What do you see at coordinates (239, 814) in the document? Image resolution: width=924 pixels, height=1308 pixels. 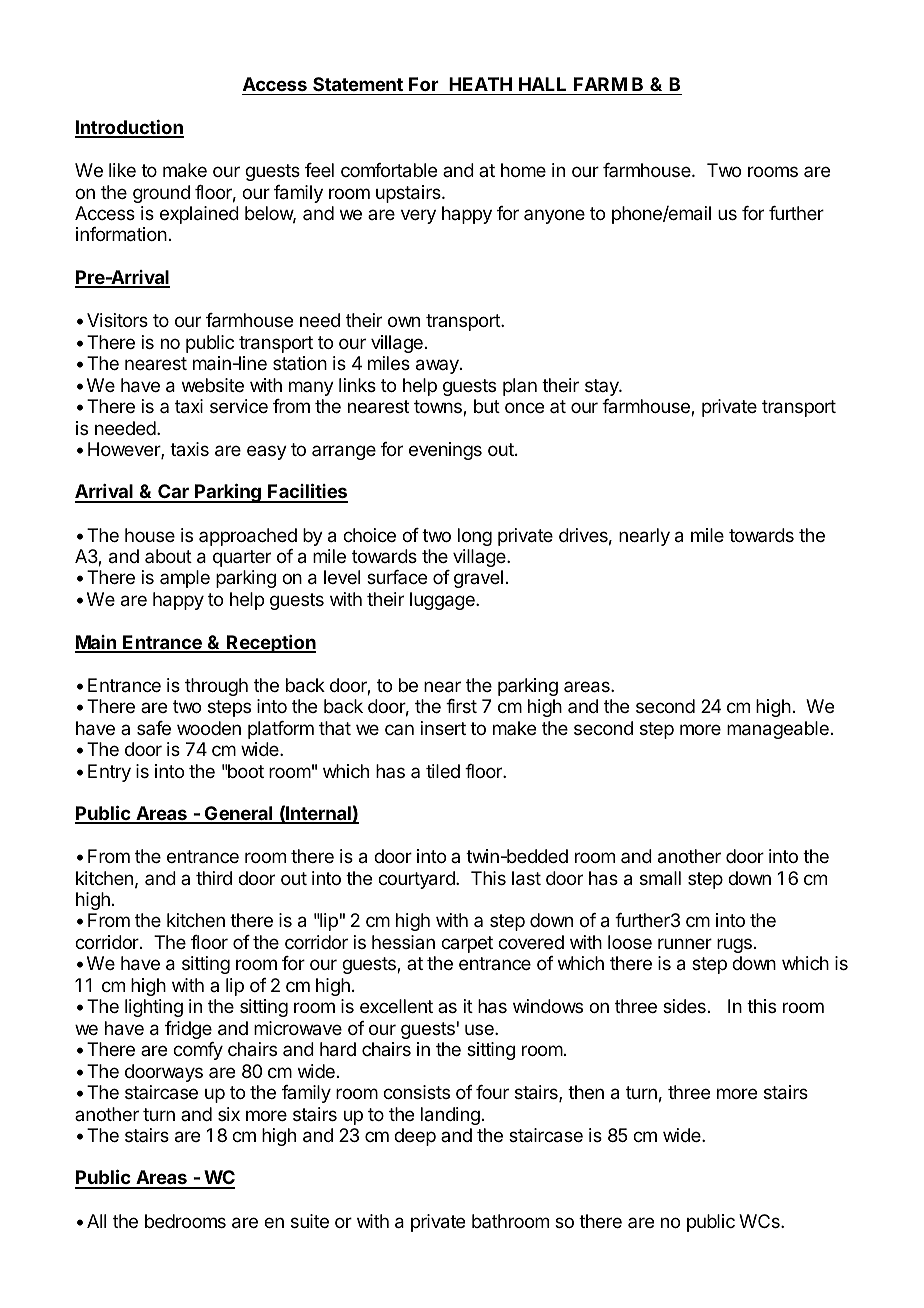 I see `General` at bounding box center [239, 814].
